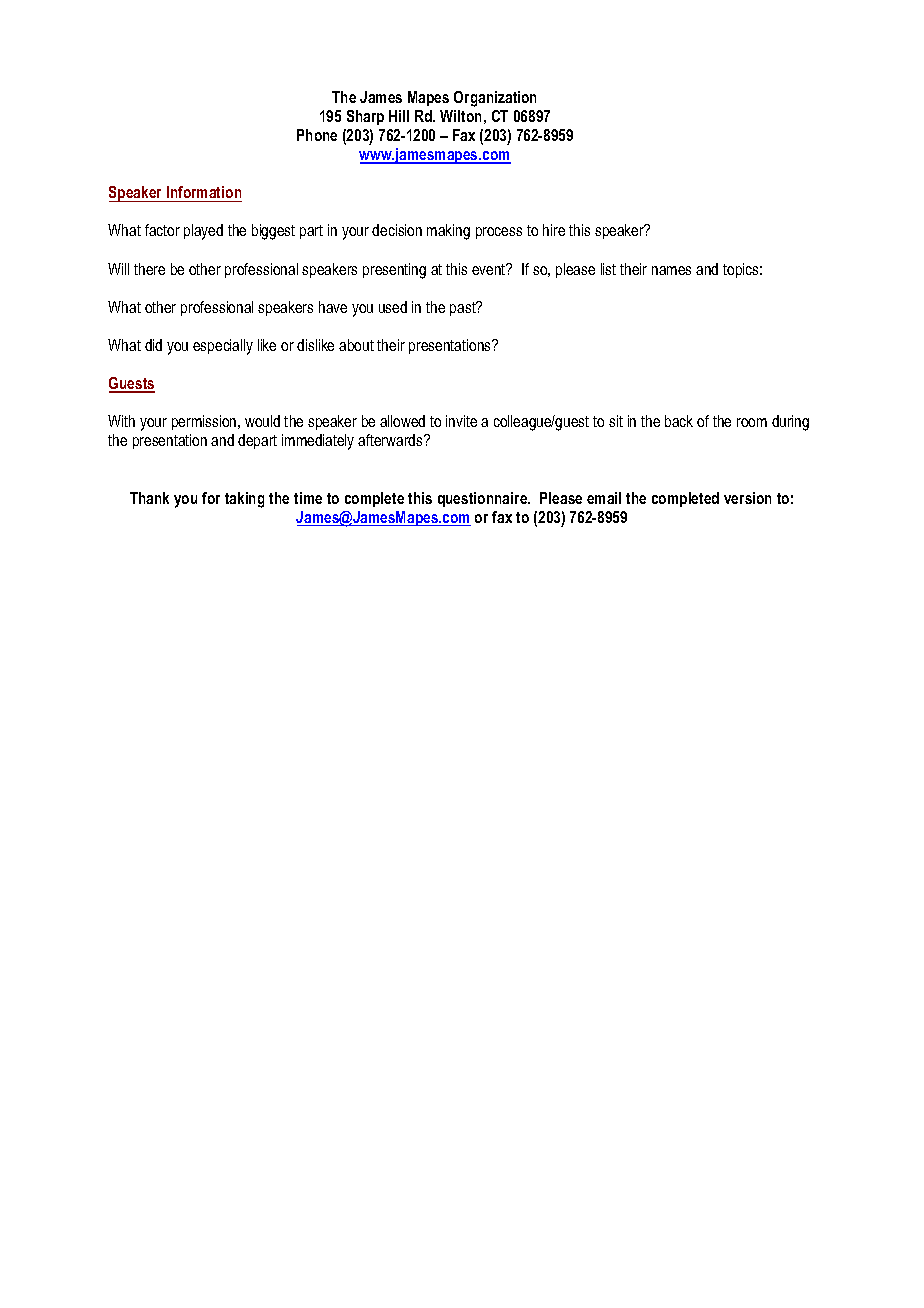  What do you see at coordinates (399, 116) in the screenshot?
I see `Hill` at bounding box center [399, 116].
